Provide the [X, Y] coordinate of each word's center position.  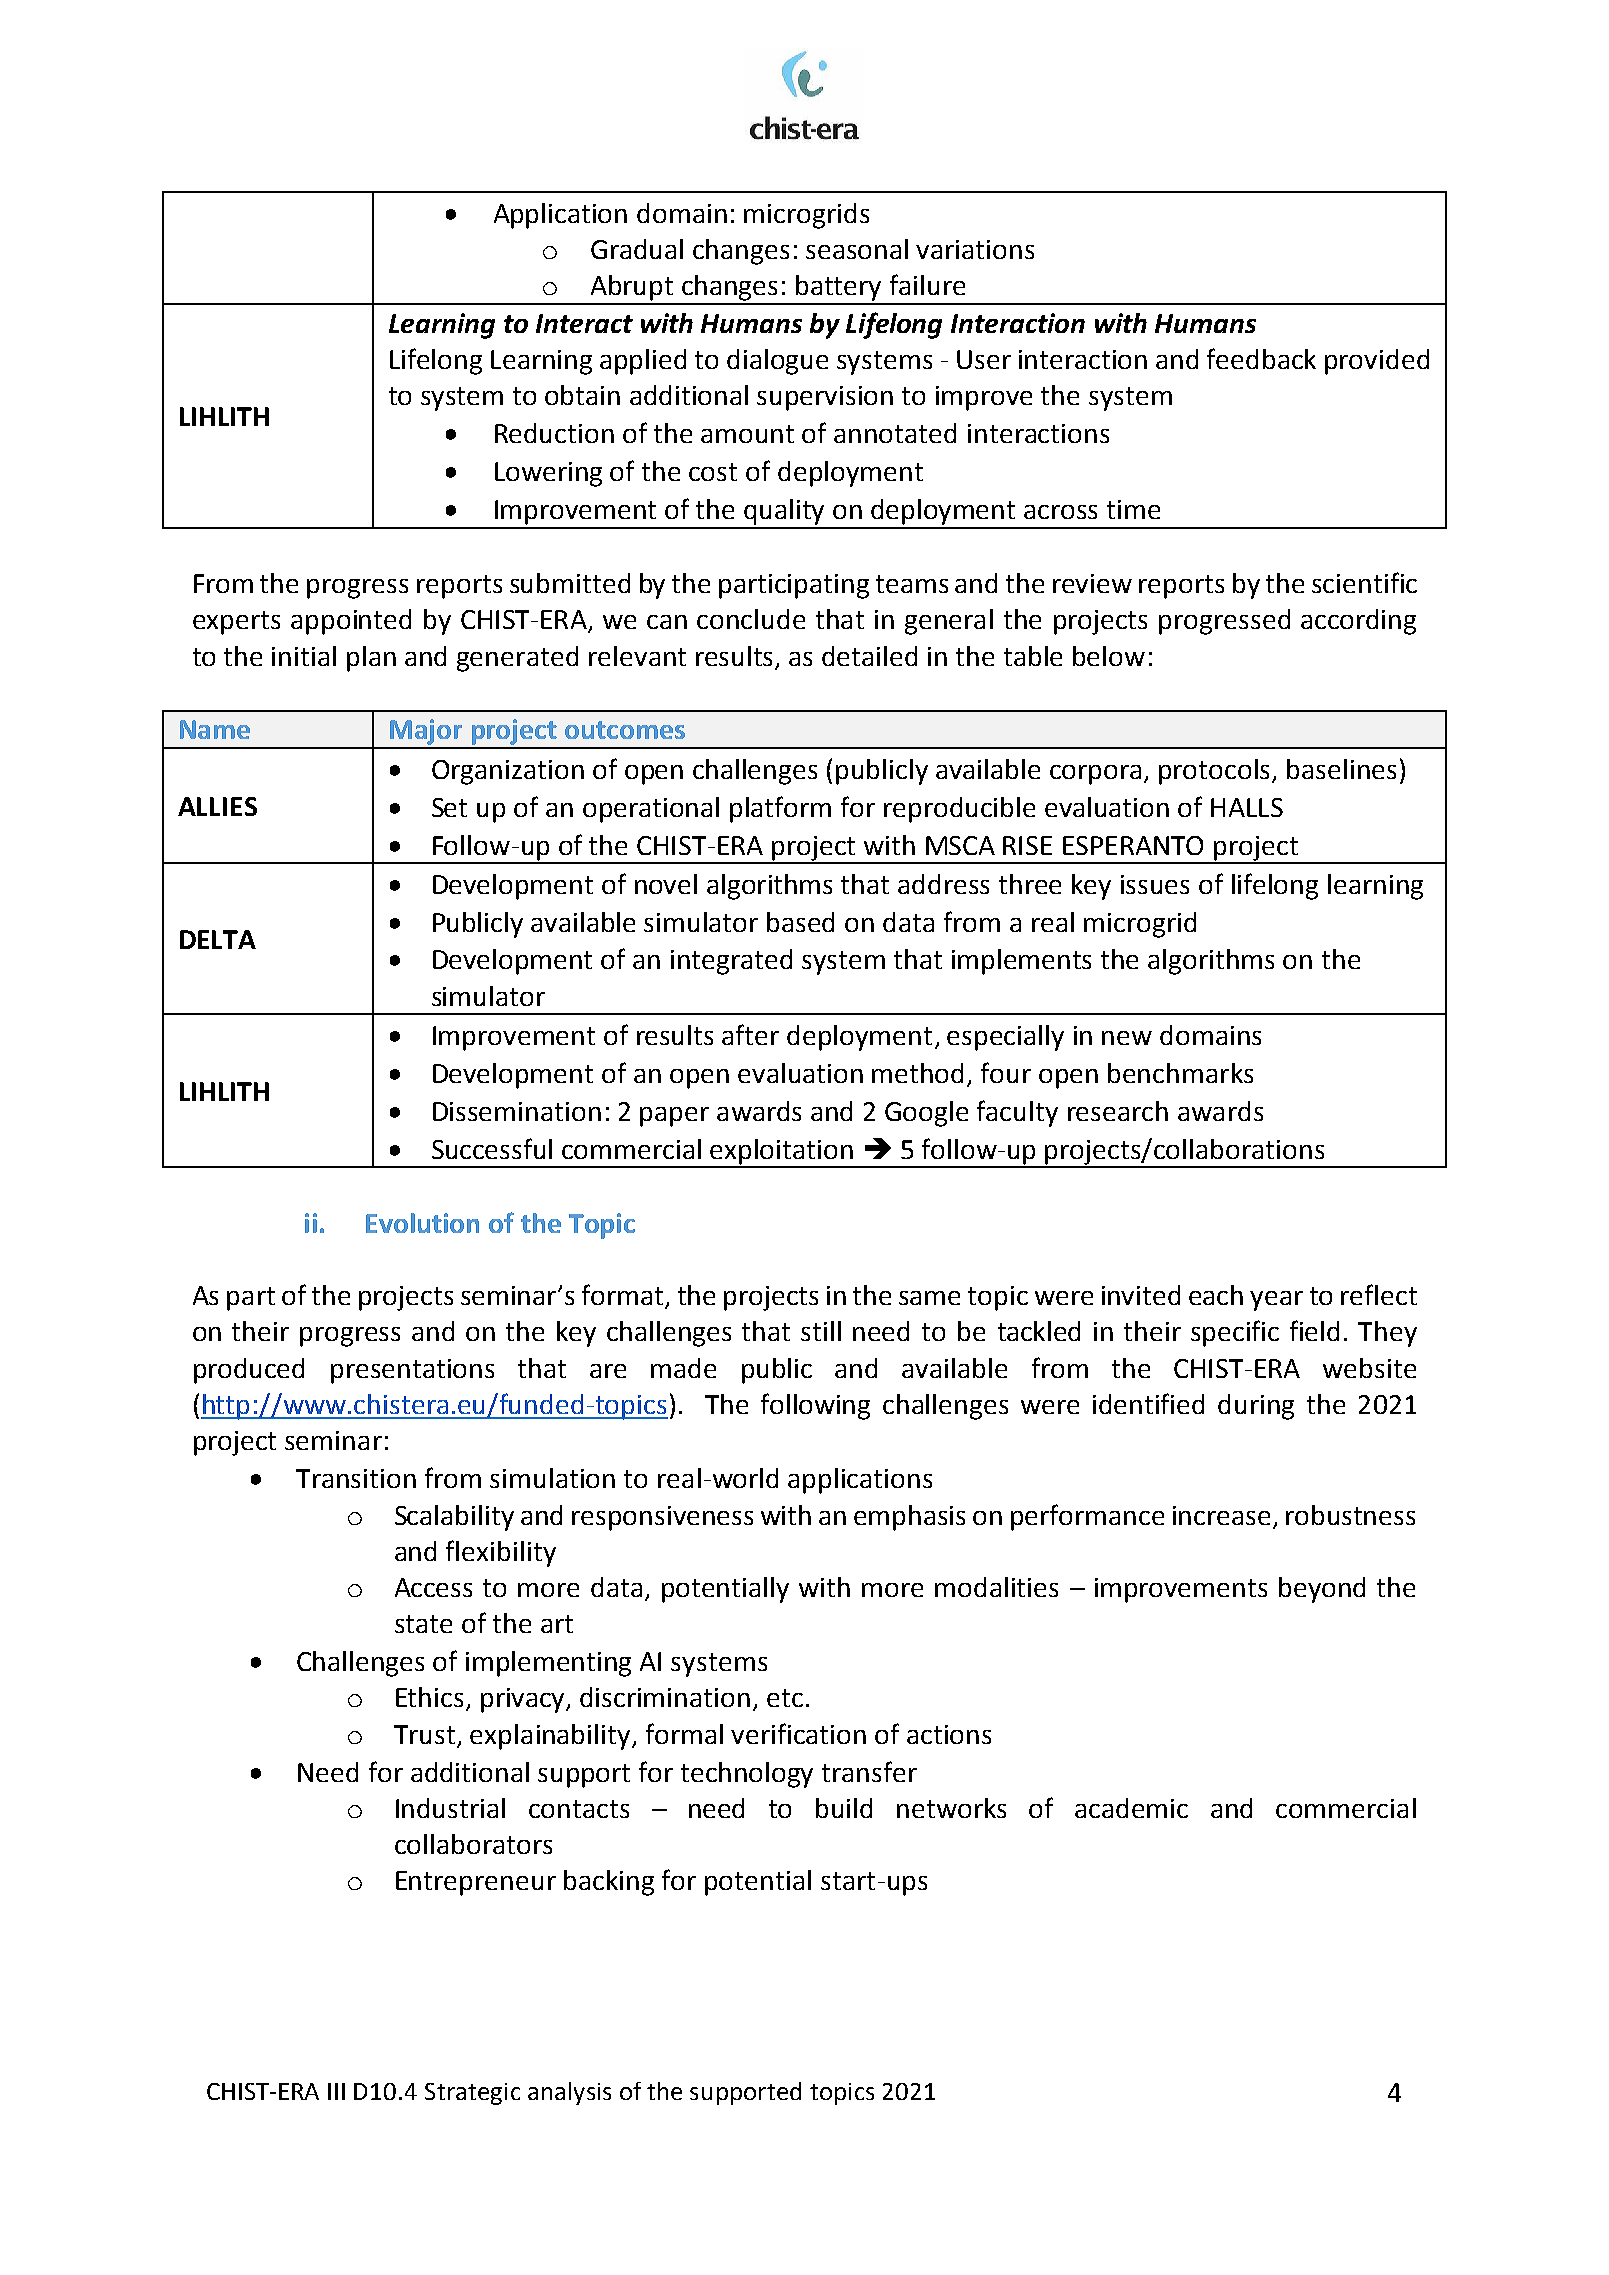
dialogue [777, 362]
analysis [569, 2093]
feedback [1261, 358]
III [336, 2091]
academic [1131, 1808]
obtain [582, 395]
